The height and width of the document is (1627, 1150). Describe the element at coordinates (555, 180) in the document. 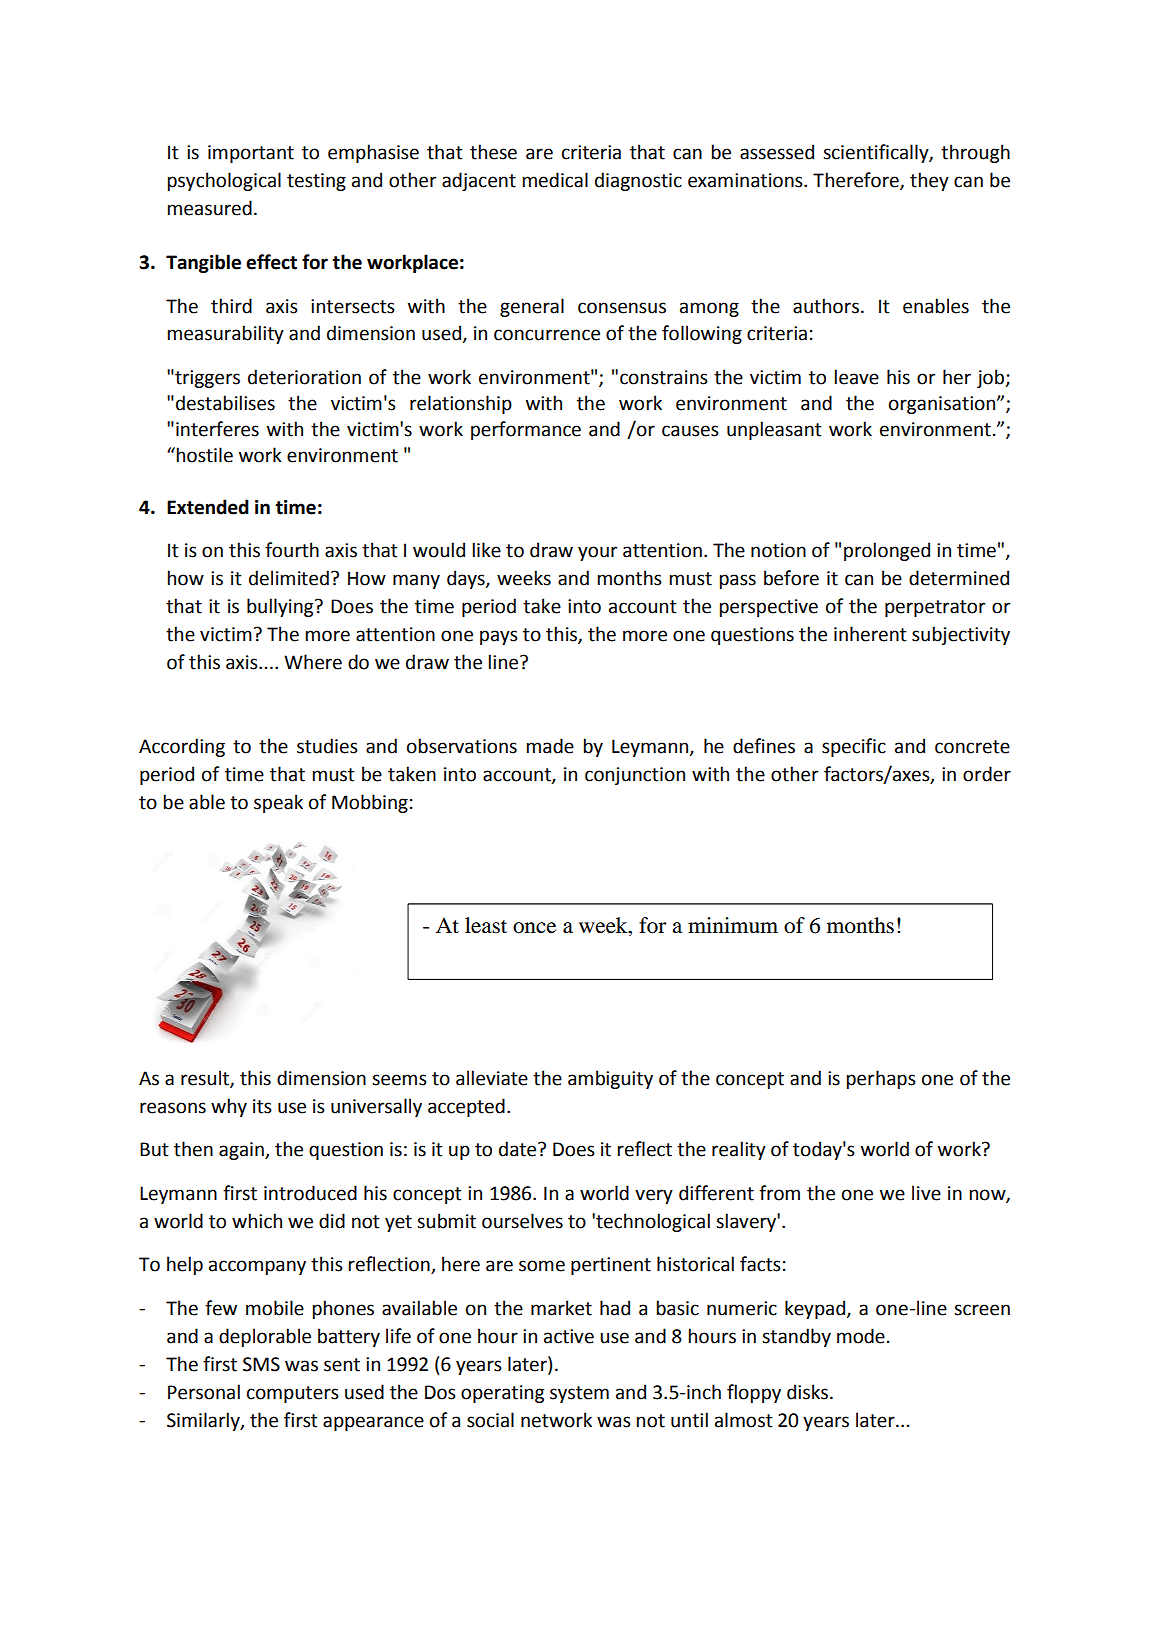

I see `medical` at that location.
